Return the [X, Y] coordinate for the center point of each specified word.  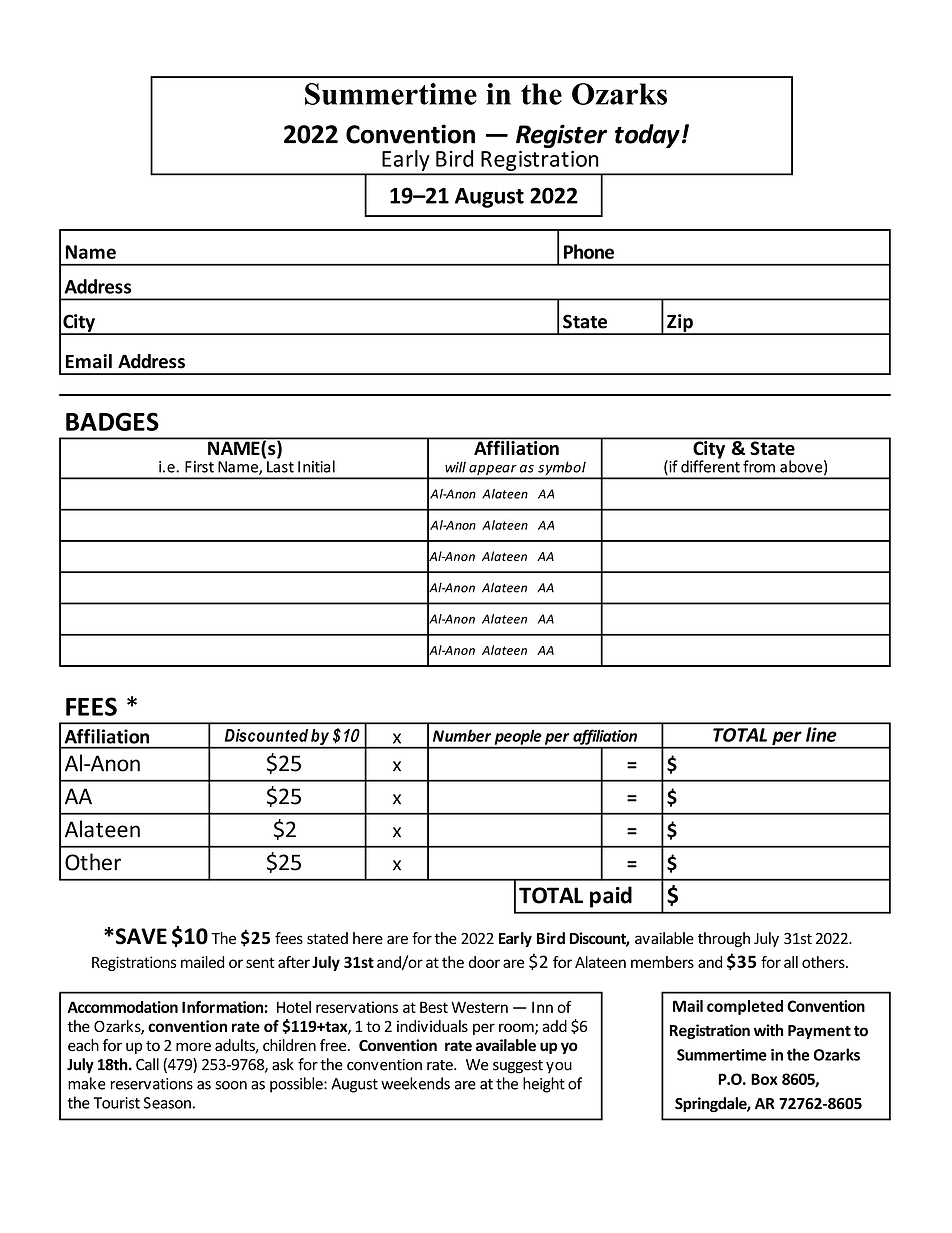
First [199, 467]
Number [462, 735]
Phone [589, 251]
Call [147, 1064]
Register [561, 136]
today [647, 136]
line [821, 734]
